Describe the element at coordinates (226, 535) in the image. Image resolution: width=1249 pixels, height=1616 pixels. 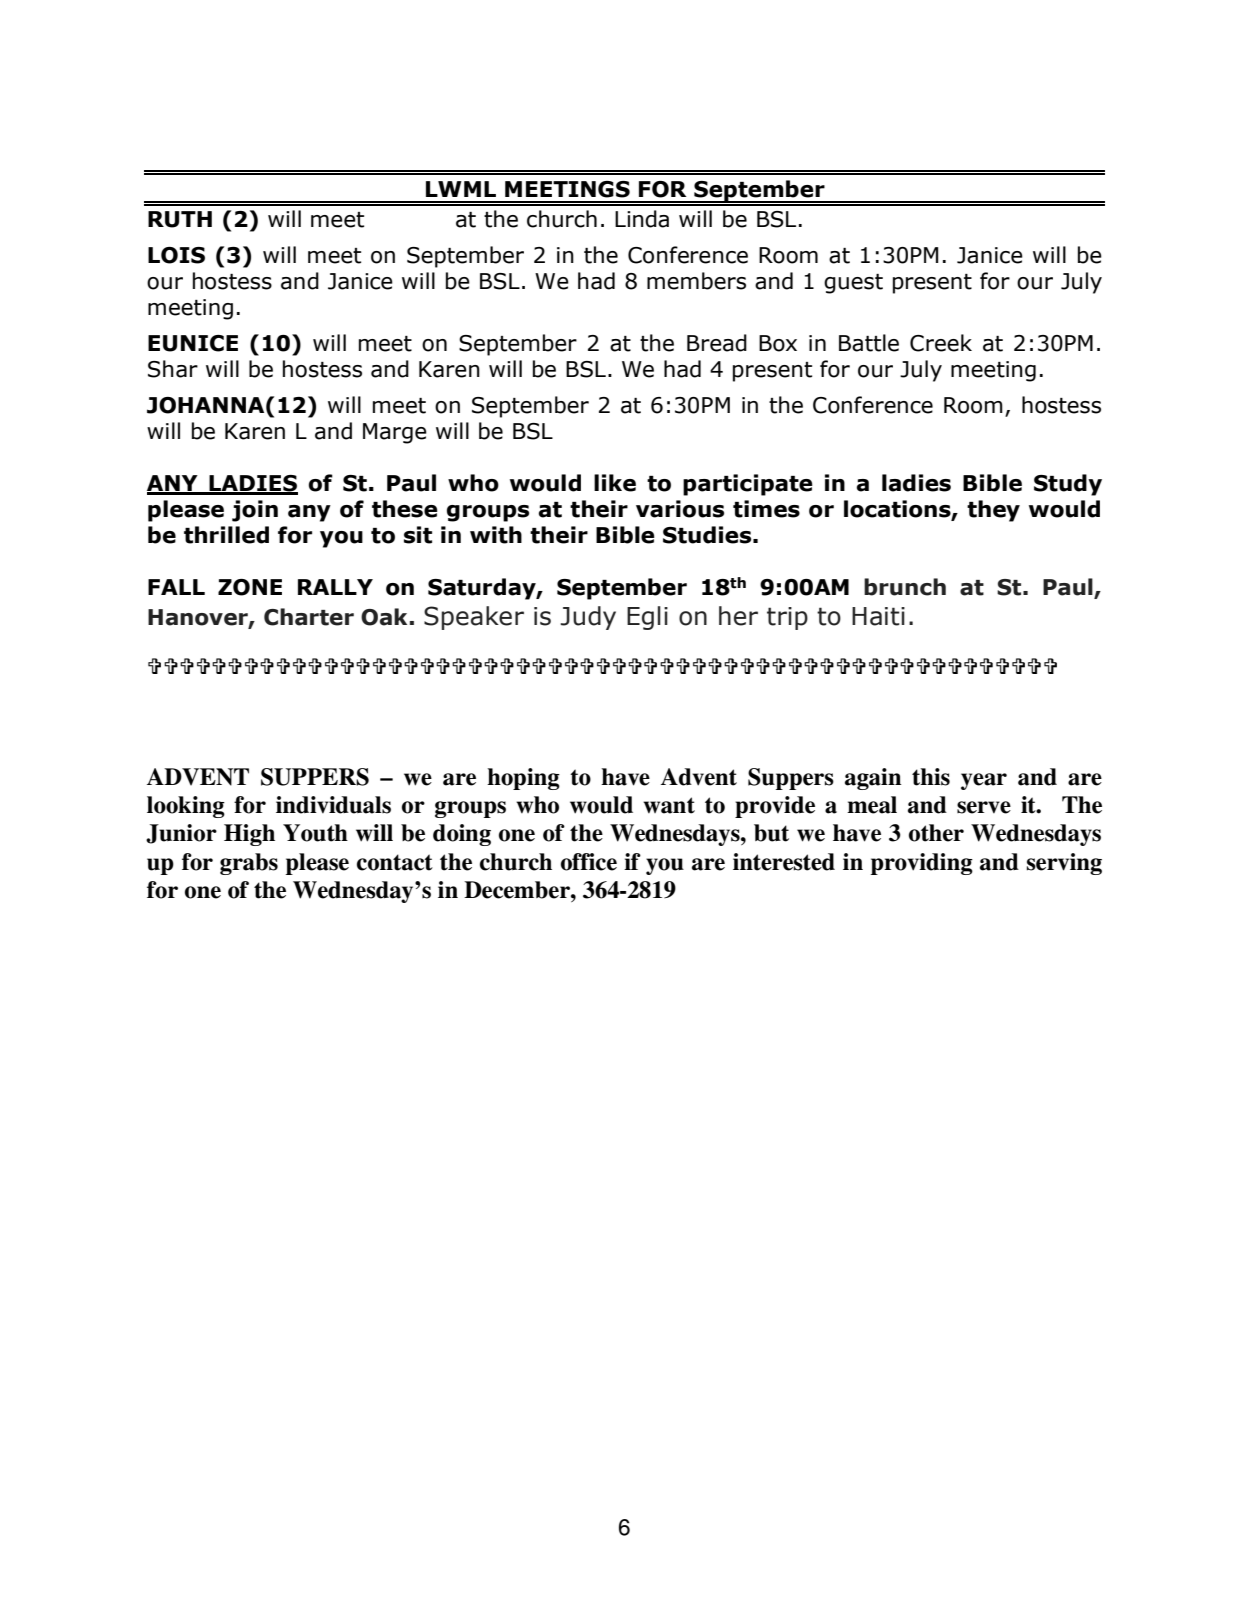
I see `thrilled` at that location.
